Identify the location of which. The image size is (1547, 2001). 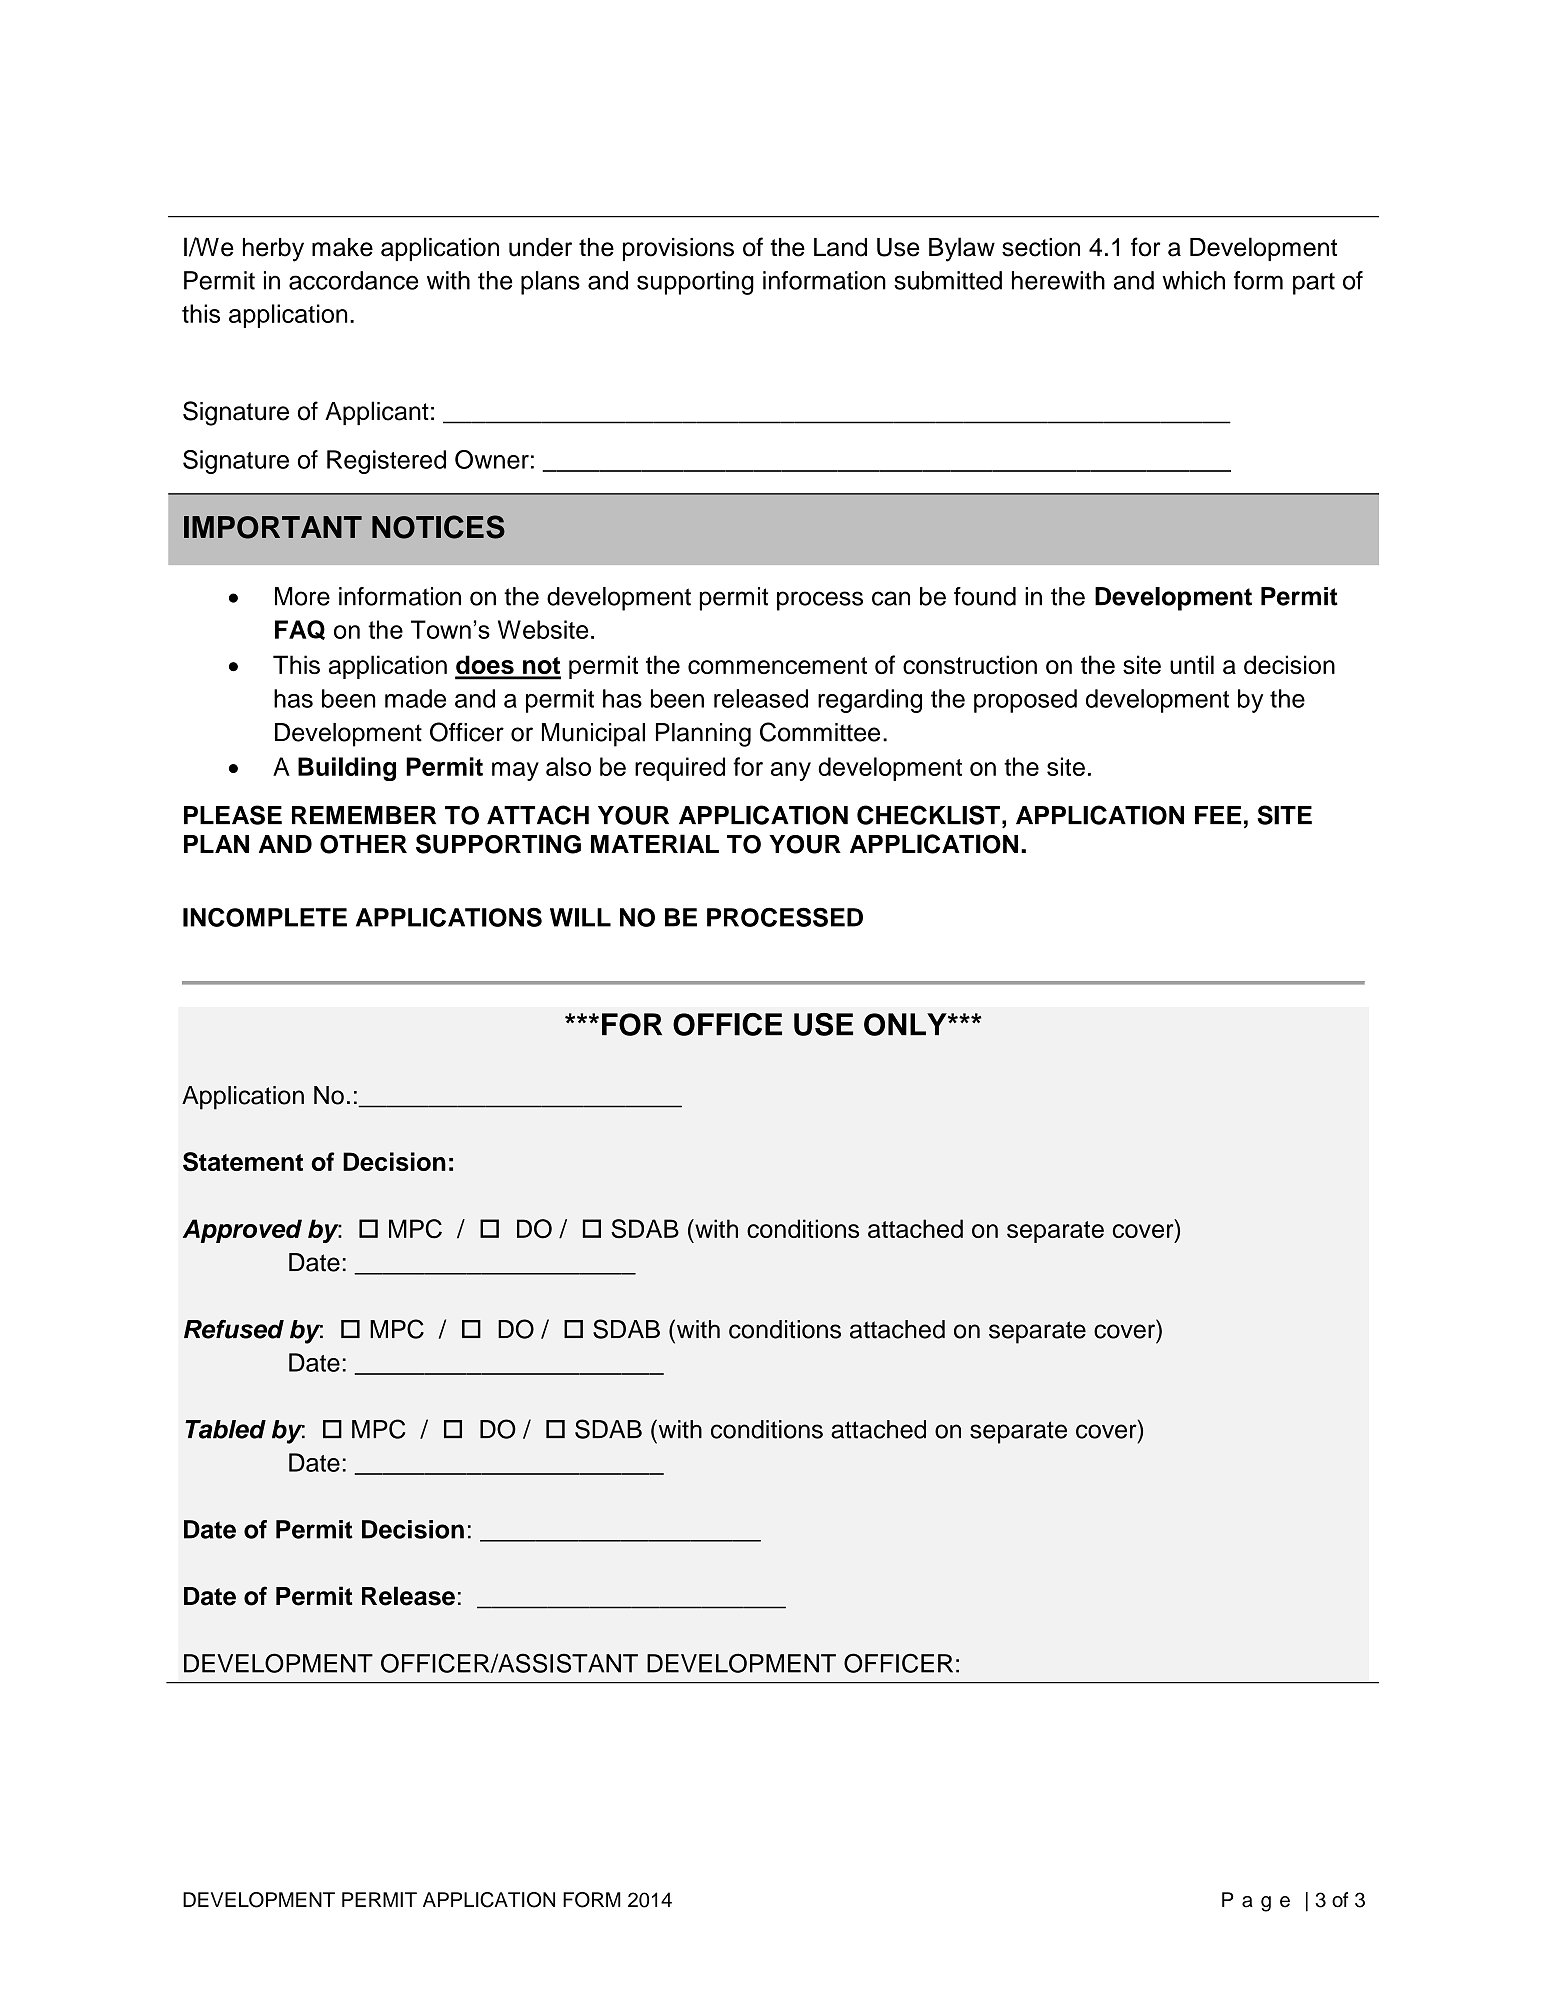
(1193, 280).
